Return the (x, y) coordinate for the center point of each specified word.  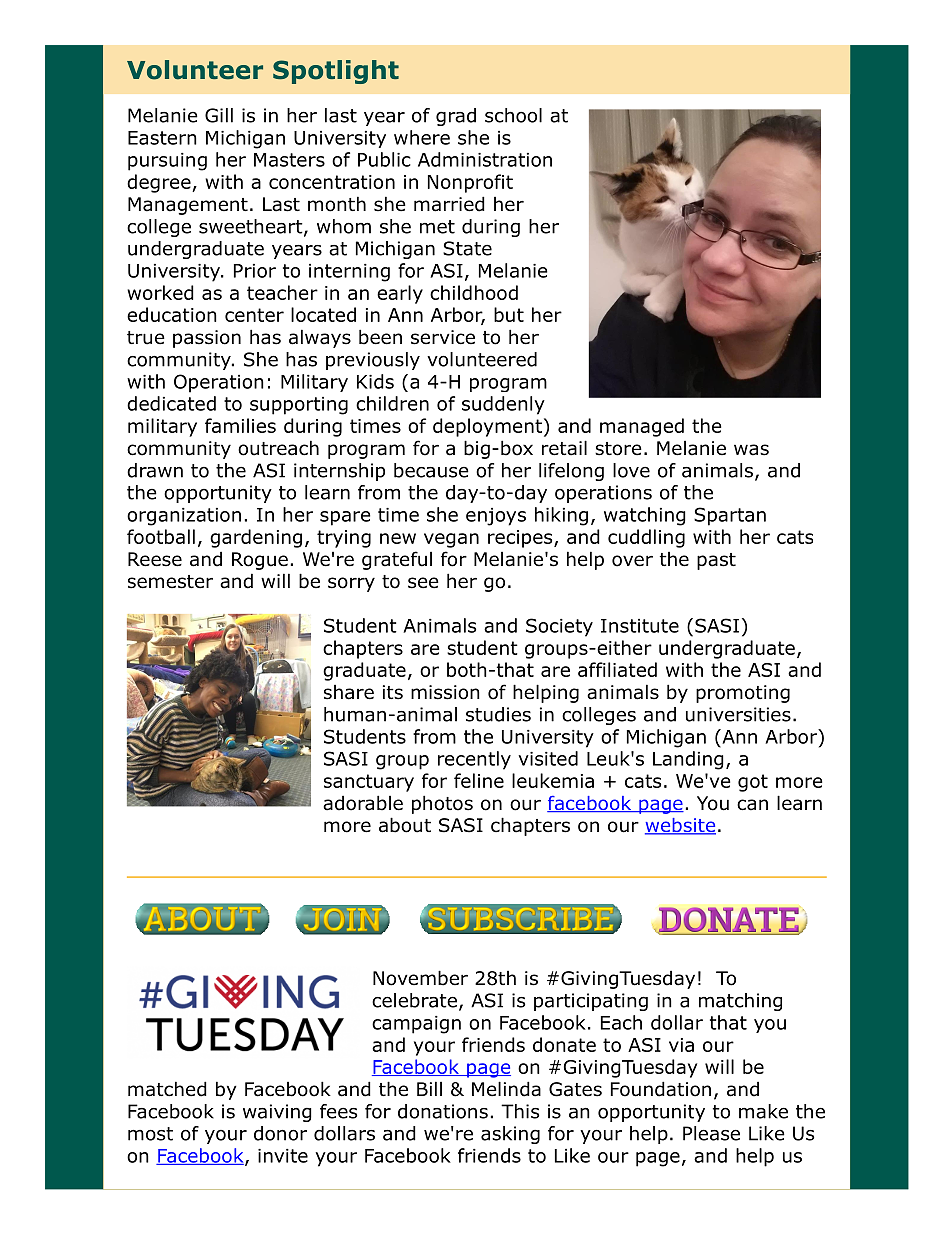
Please (711, 1133)
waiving (277, 1113)
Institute (640, 626)
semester (170, 582)
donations (443, 1111)
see (423, 583)
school (513, 115)
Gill (219, 115)
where (422, 137)
